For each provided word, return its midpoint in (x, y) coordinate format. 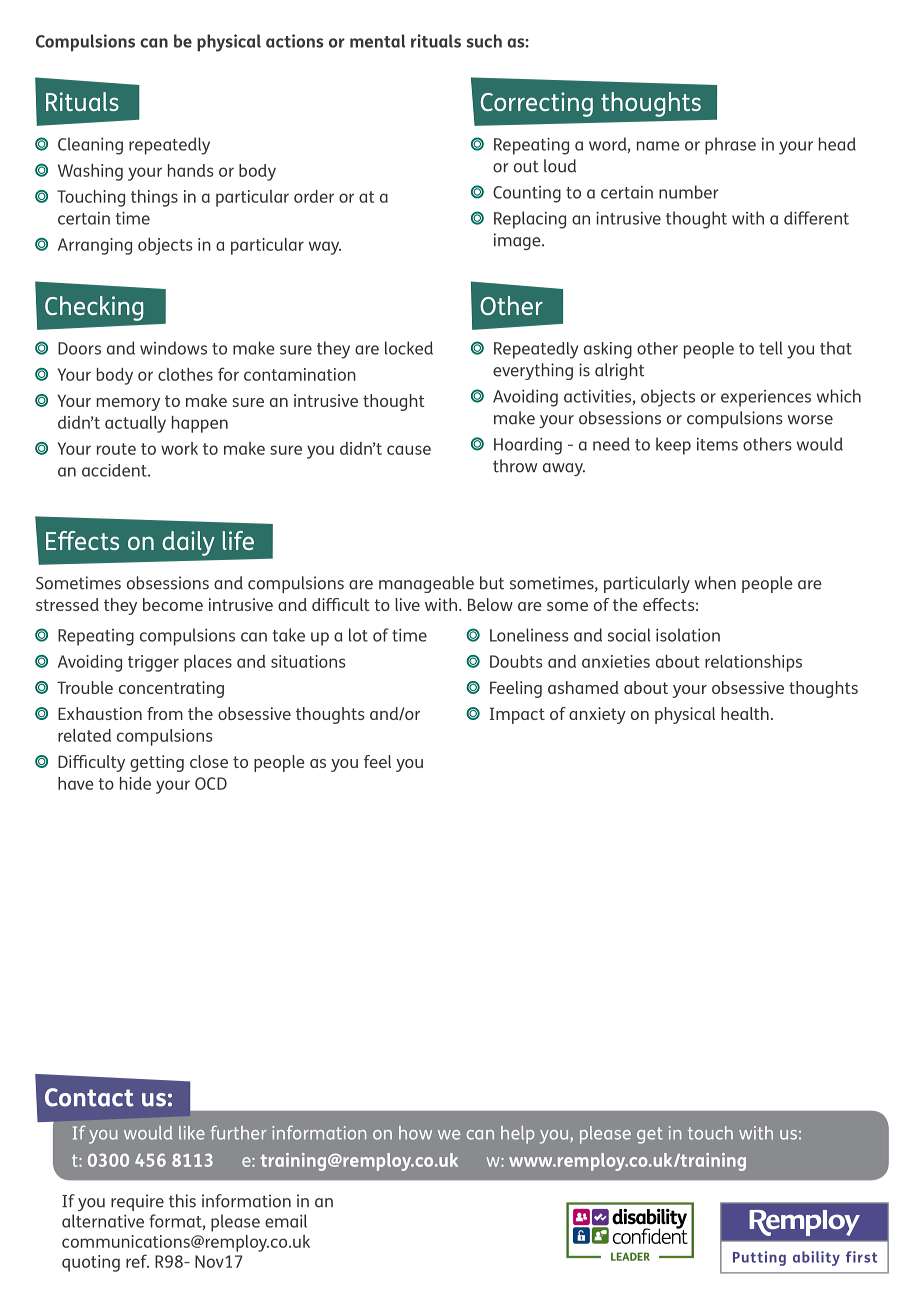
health (745, 713)
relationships (753, 663)
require (137, 1202)
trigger (153, 663)
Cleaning (90, 146)
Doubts (516, 661)
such (484, 41)
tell (771, 348)
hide (135, 783)
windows (173, 348)
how (415, 1133)
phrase (730, 146)
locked (409, 348)
